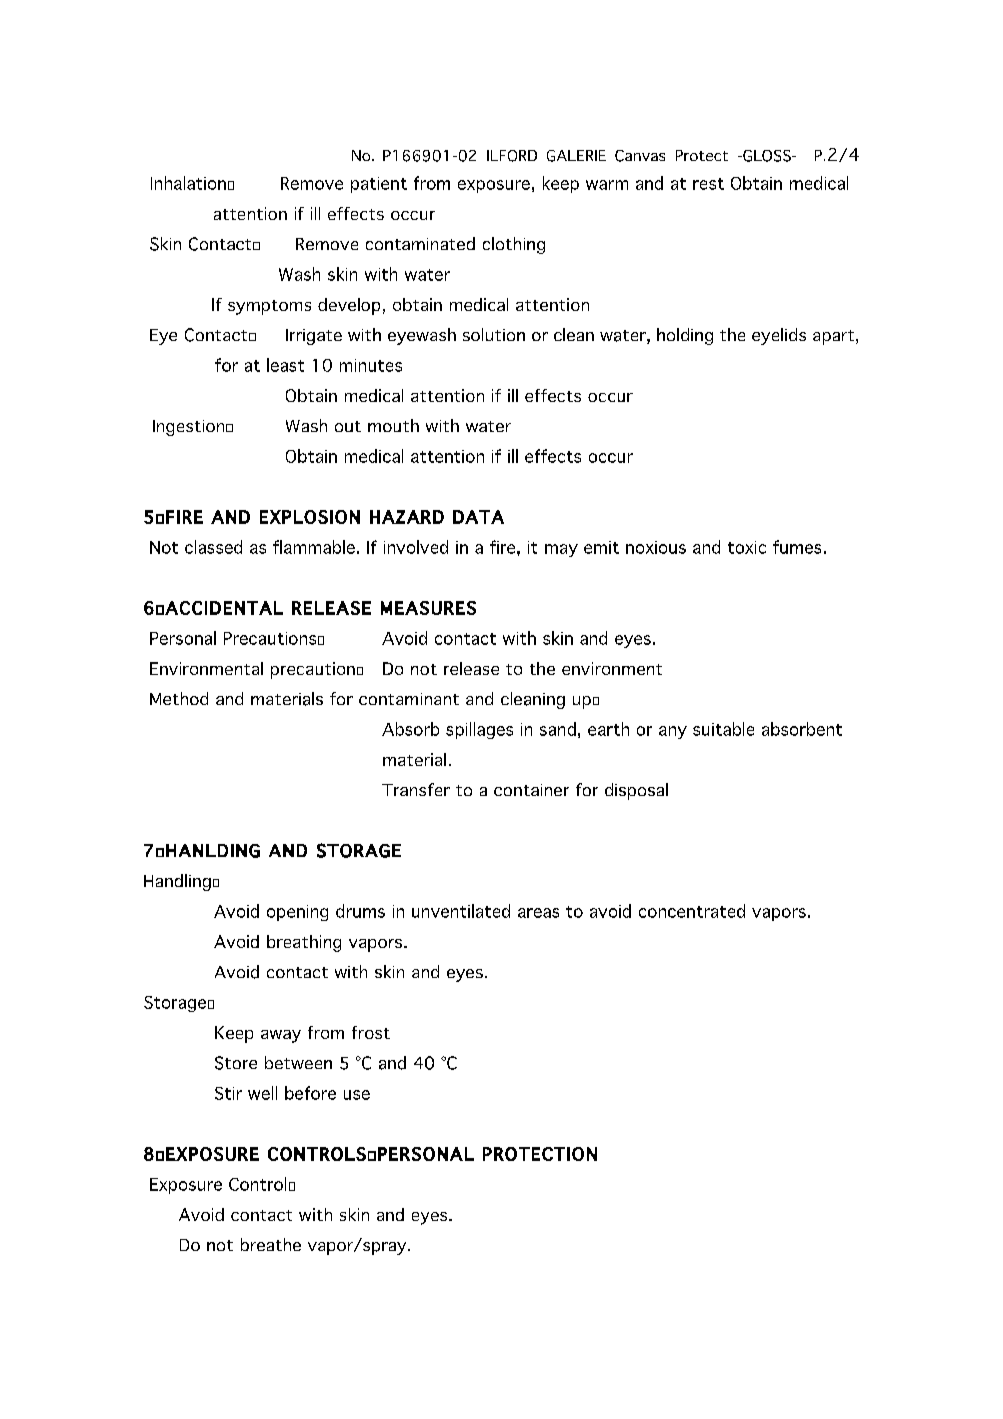  I want to click on Inhalation, so click(188, 183).
